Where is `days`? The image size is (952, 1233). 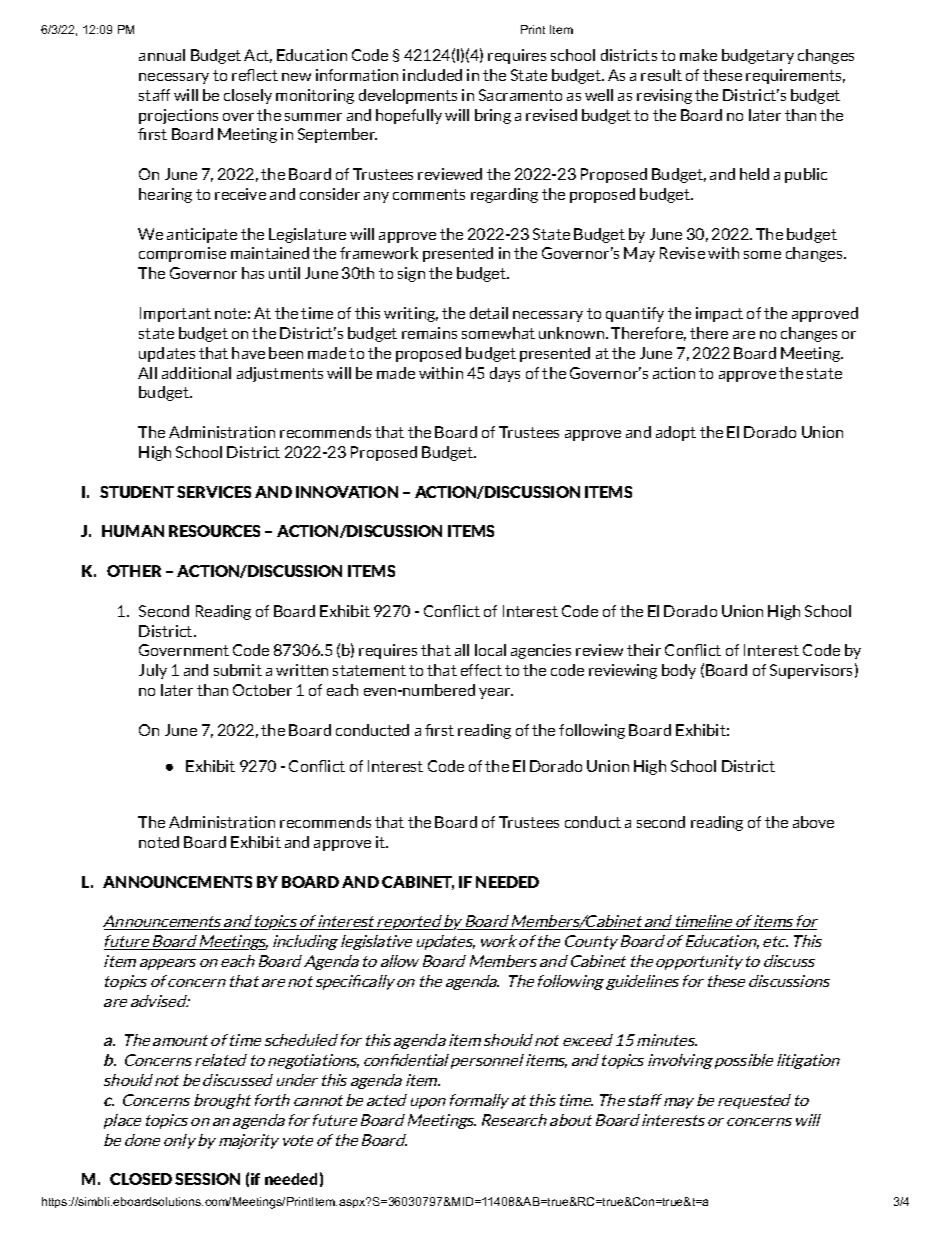 days is located at coordinates (505, 374).
